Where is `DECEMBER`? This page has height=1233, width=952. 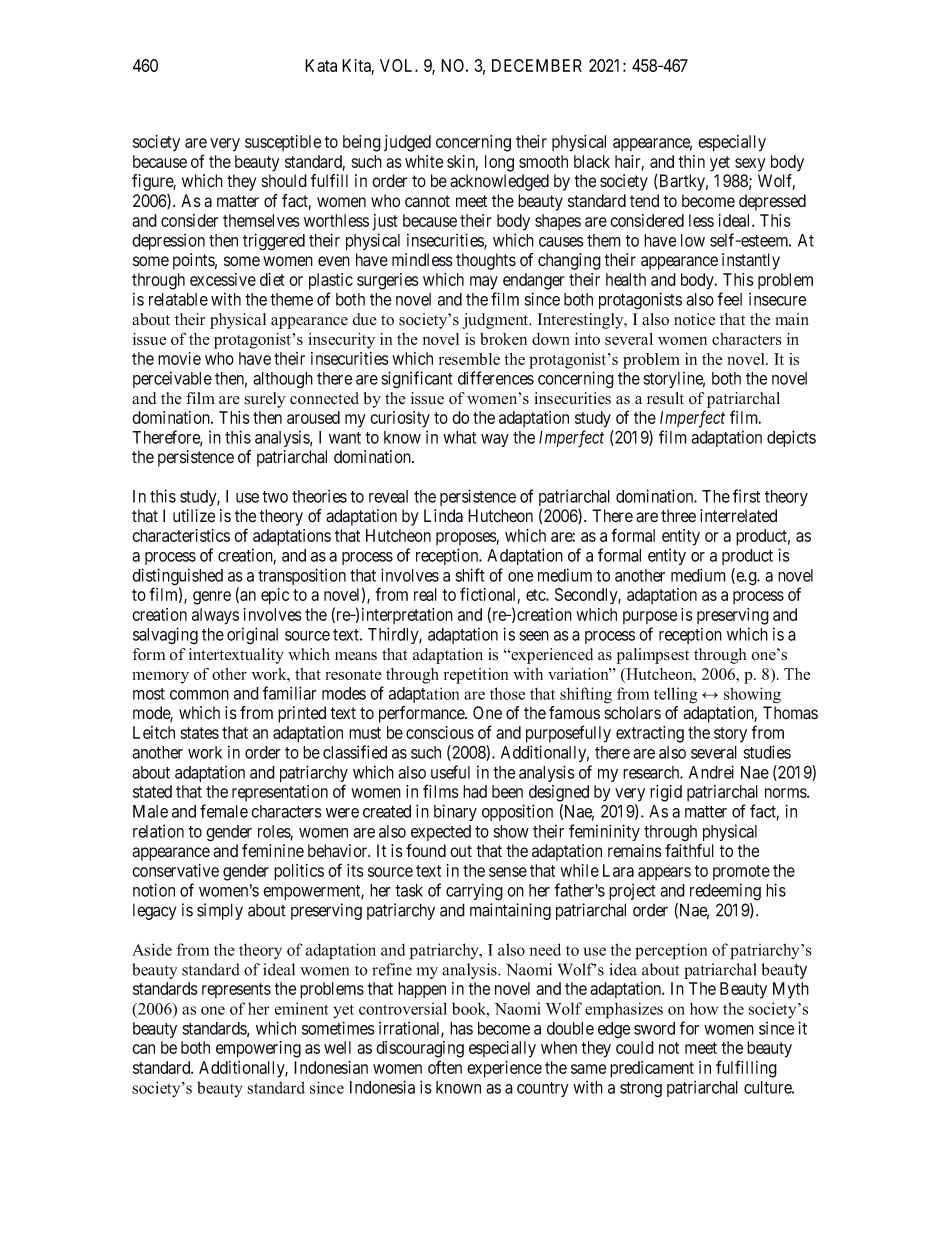 DECEMBER is located at coordinates (537, 65).
